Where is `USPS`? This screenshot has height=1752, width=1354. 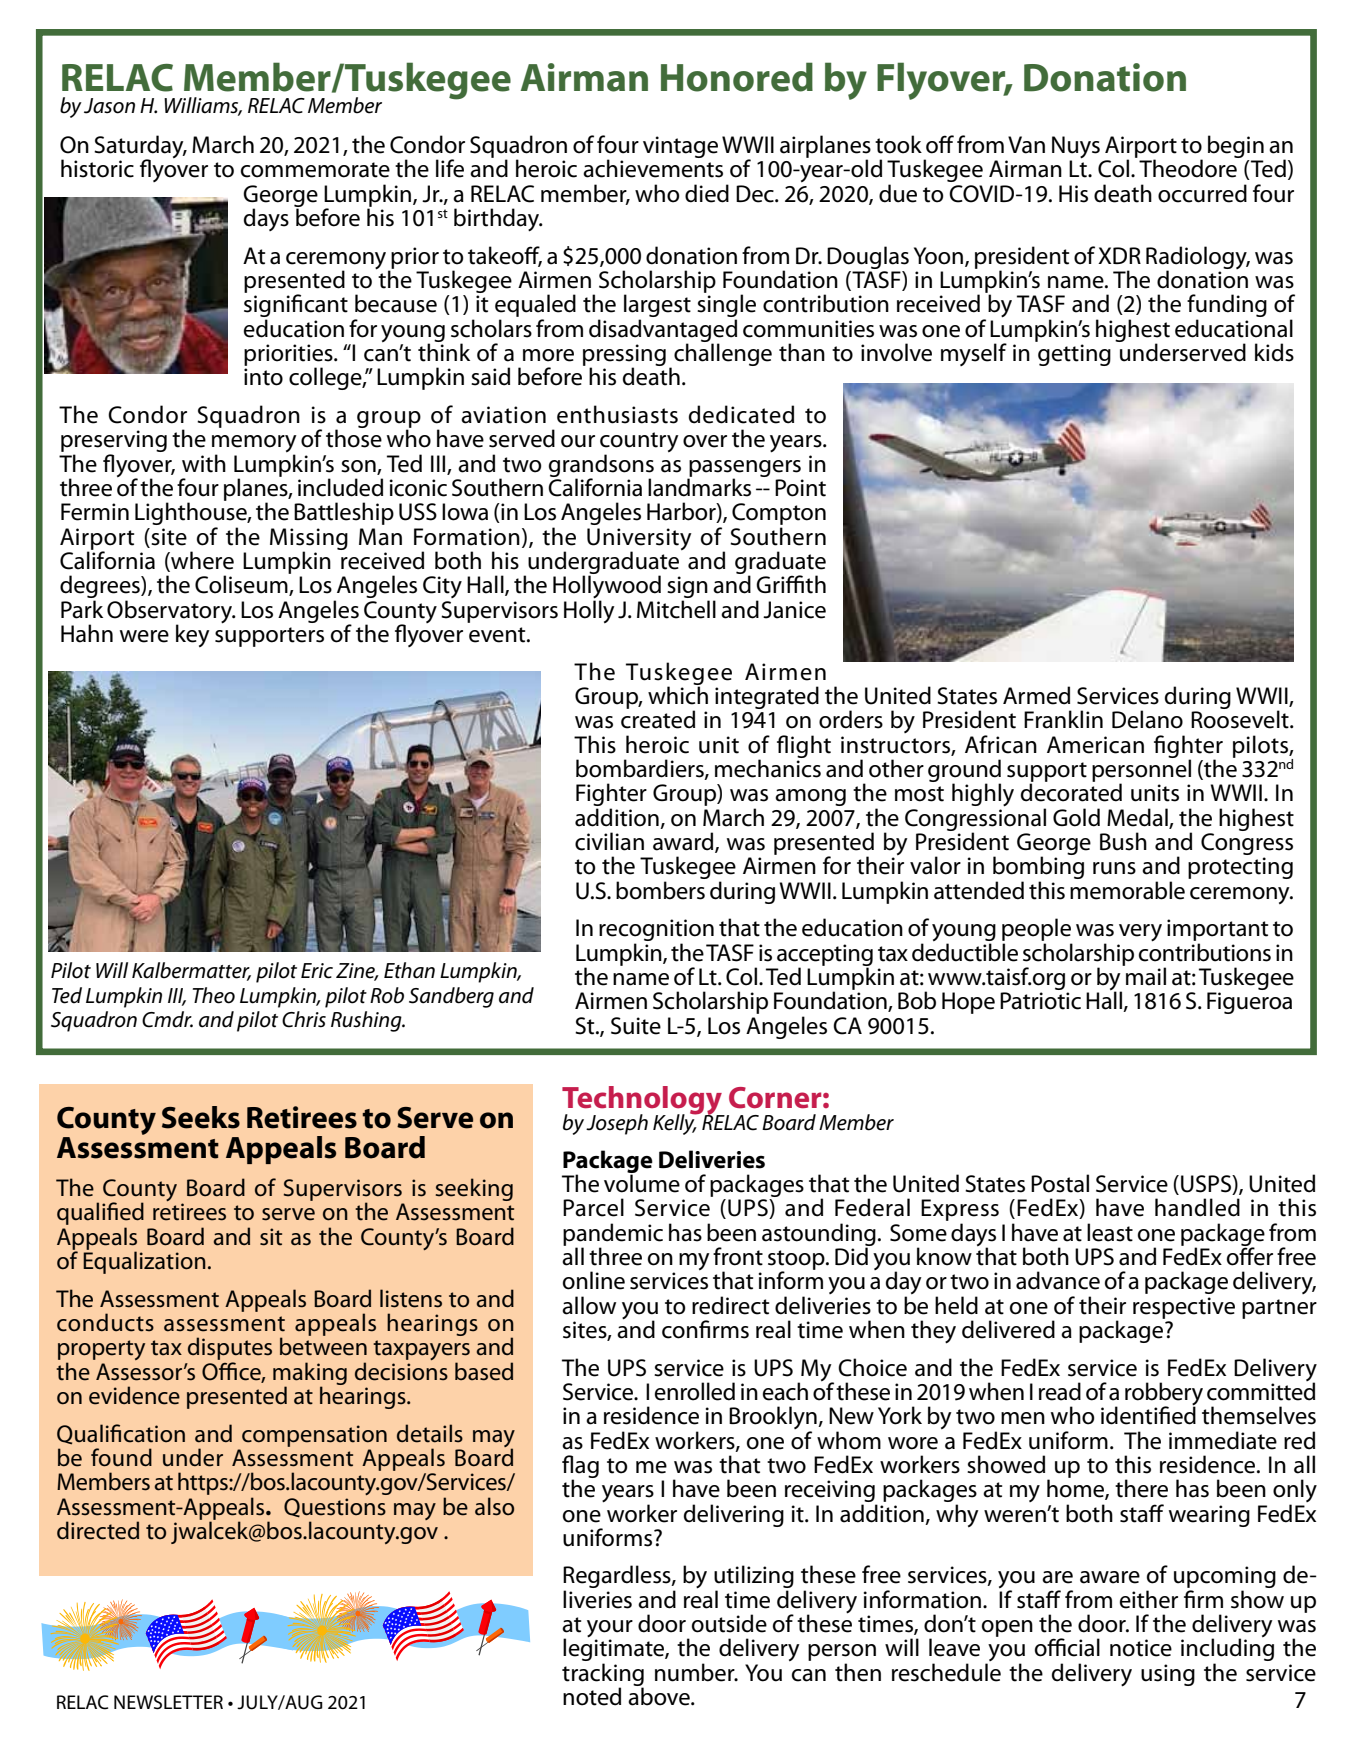
USPS is located at coordinates (1207, 1185).
